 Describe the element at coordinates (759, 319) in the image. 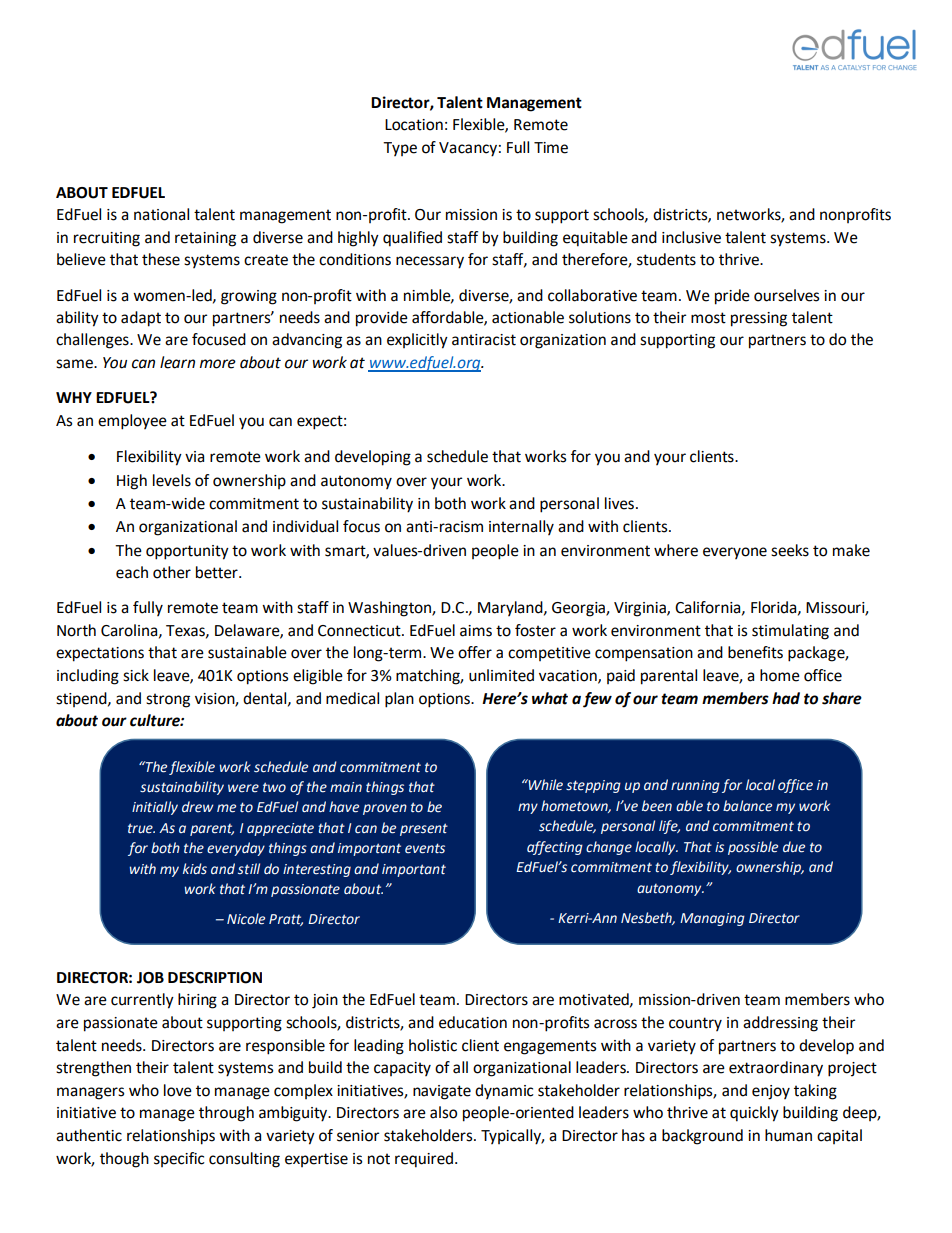

I see `pressing` at that location.
